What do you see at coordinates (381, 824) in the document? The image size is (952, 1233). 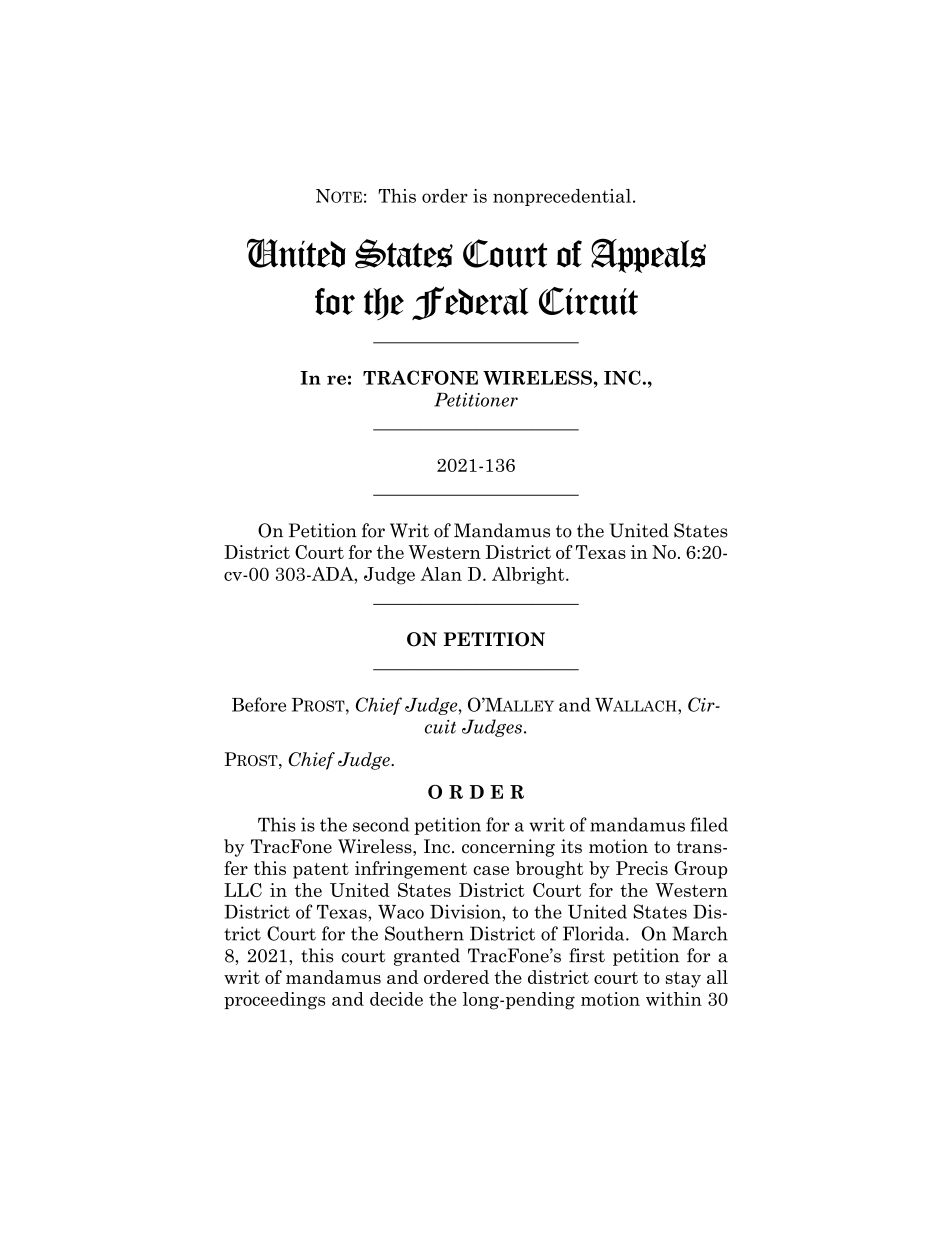 I see `second` at bounding box center [381, 824].
